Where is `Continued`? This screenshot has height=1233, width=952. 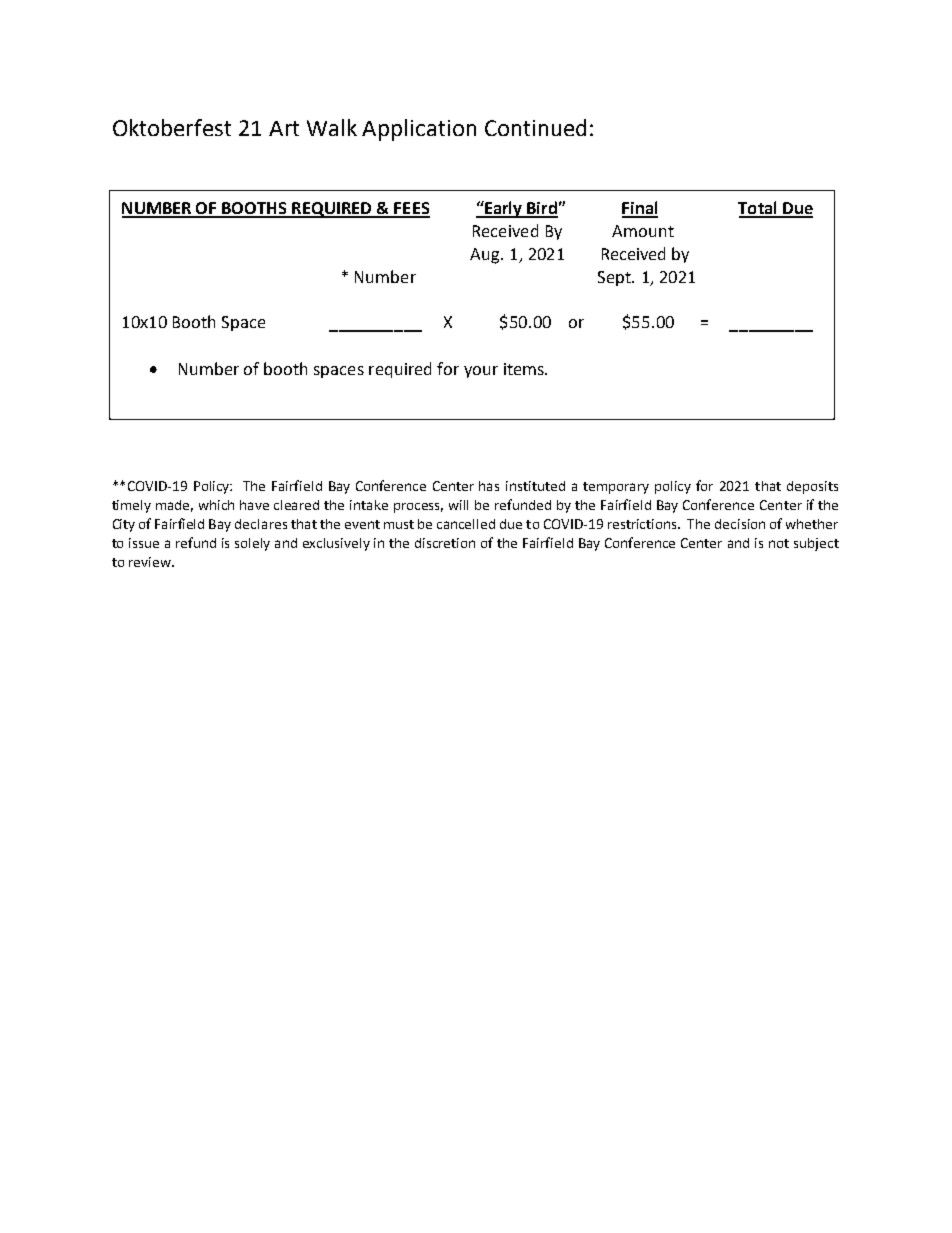
Continued is located at coordinates (535, 127).
